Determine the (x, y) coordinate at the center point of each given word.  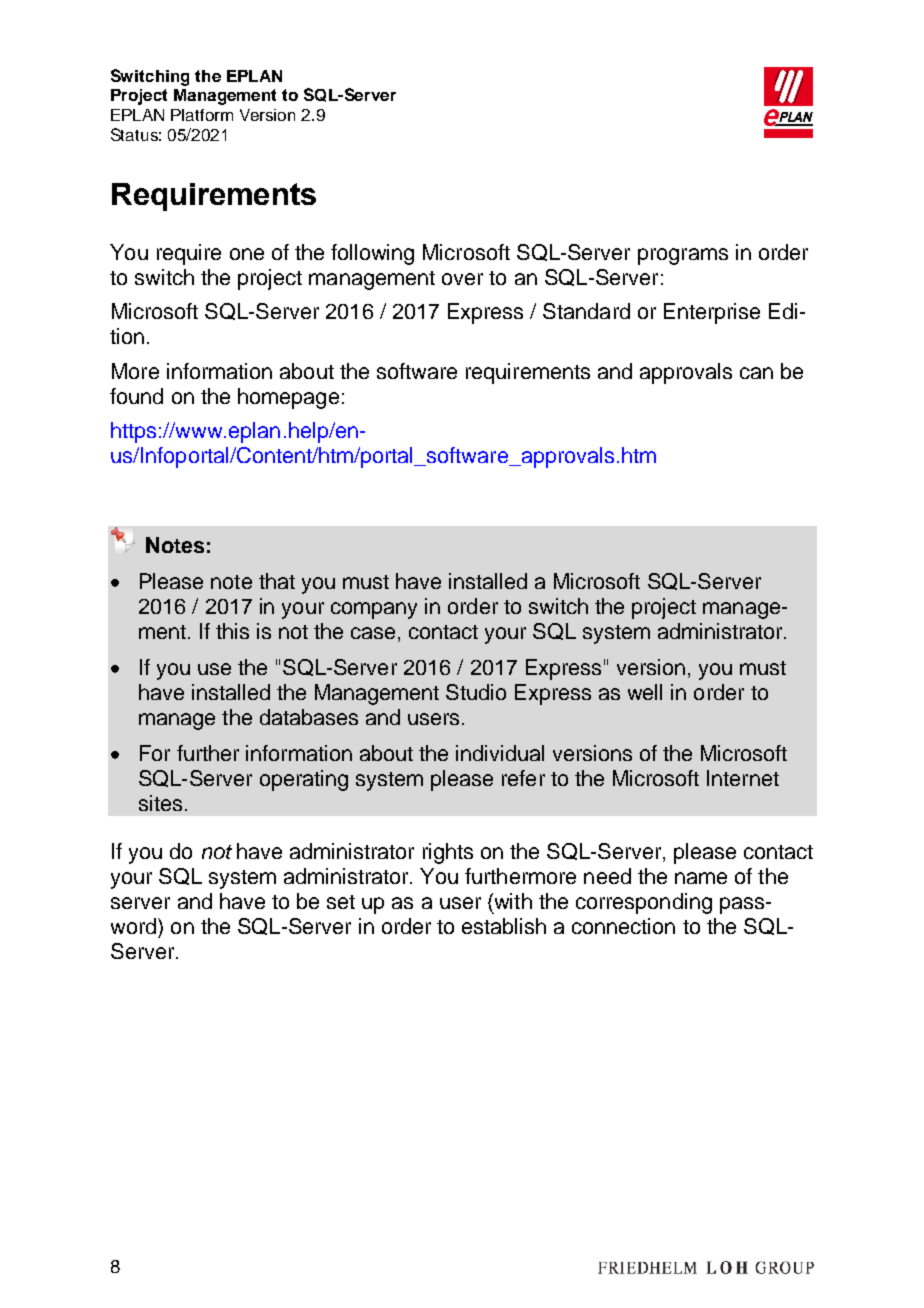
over (462, 279)
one (247, 254)
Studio (476, 692)
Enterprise (712, 313)
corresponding (644, 903)
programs (683, 256)
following (372, 254)
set (341, 902)
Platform (202, 115)
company (374, 610)
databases (309, 717)
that (277, 581)
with (512, 901)
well (645, 692)
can (756, 373)
